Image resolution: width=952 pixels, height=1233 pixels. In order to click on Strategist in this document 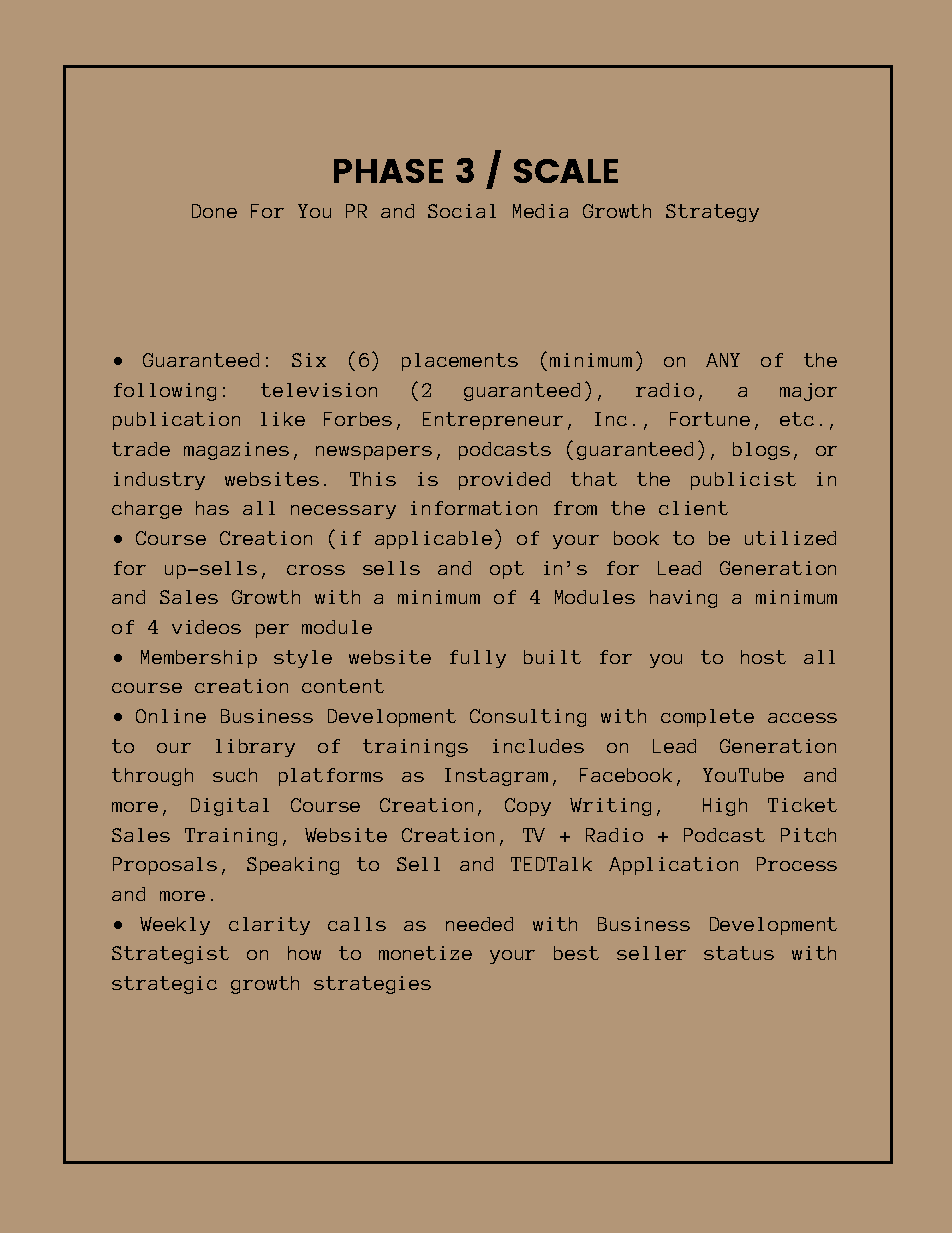, I will do `click(170, 955)`.
